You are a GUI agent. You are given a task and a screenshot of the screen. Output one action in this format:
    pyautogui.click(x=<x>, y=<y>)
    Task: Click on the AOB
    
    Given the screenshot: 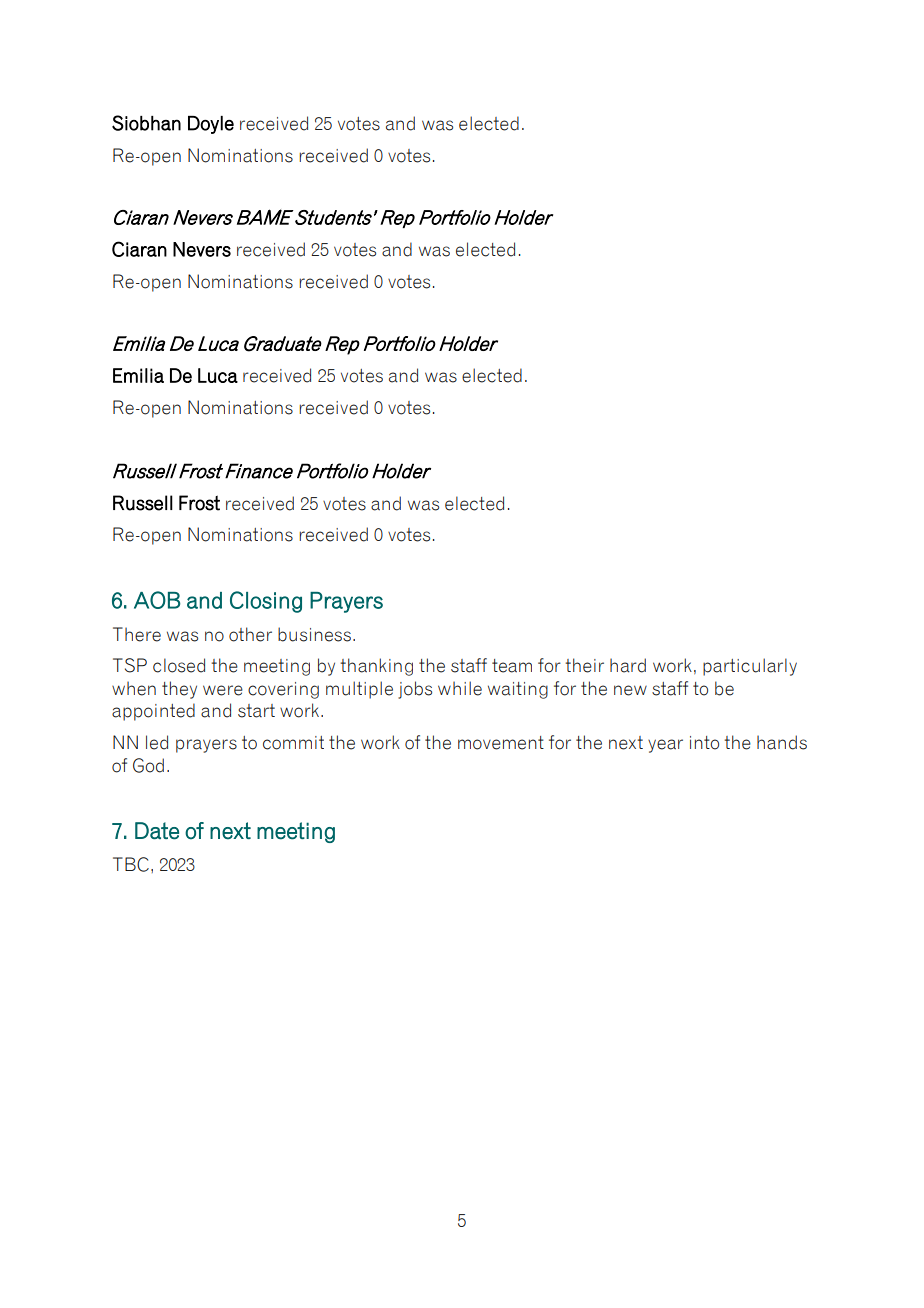 What is the action you would take?
    pyautogui.click(x=157, y=600)
